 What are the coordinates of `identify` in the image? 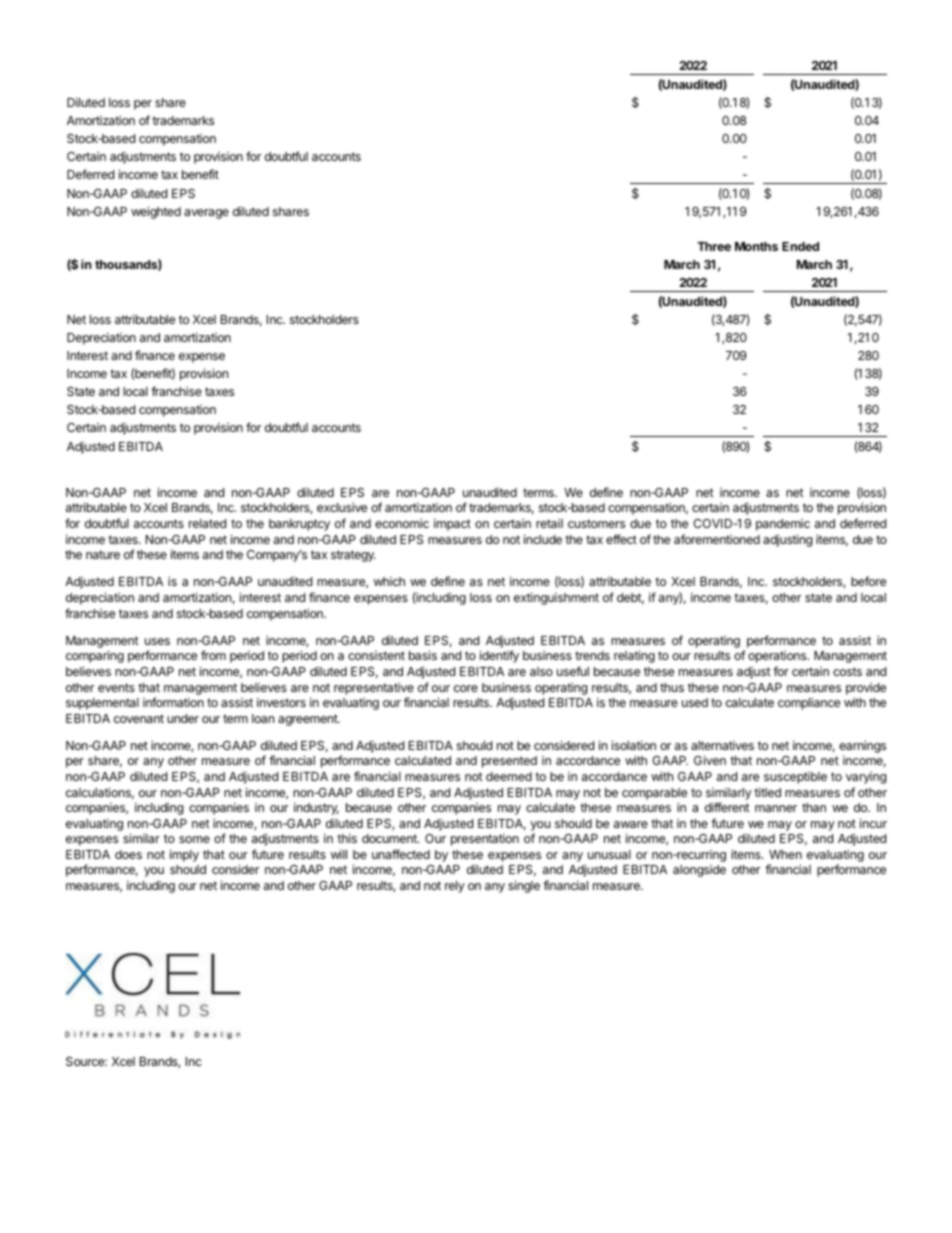 It's located at (499, 656).
